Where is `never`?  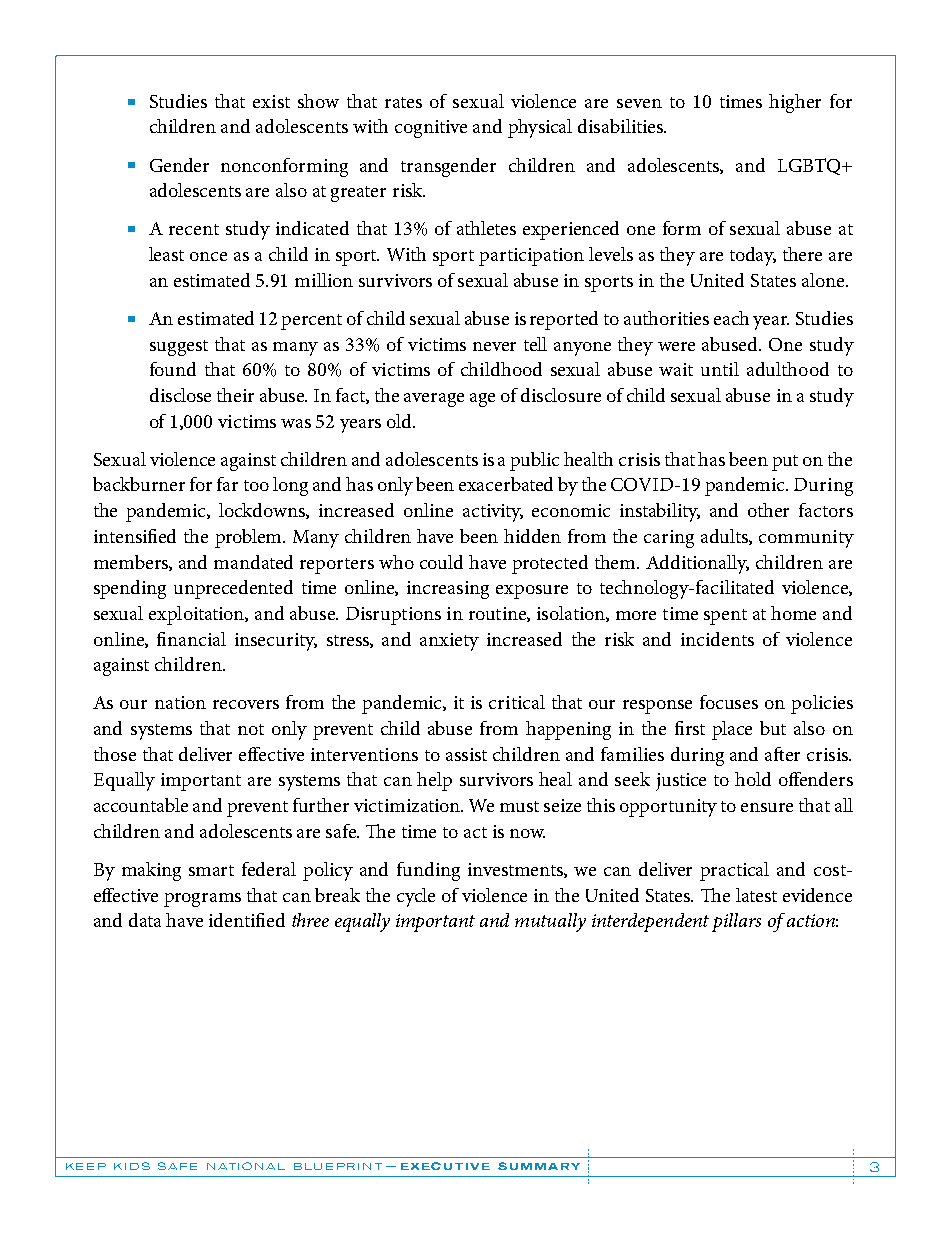
never is located at coordinates (494, 346).
